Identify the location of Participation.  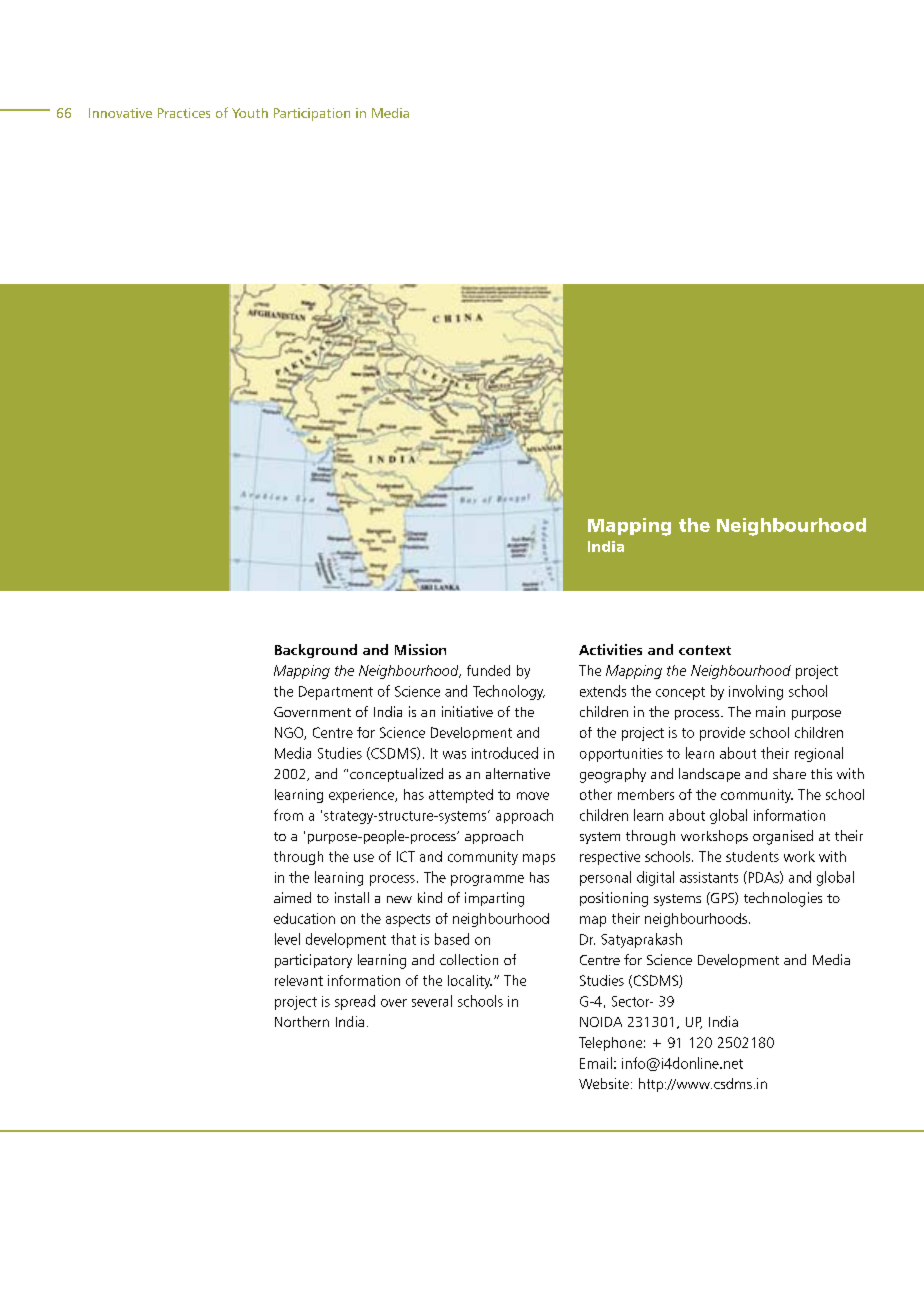
(312, 114).
